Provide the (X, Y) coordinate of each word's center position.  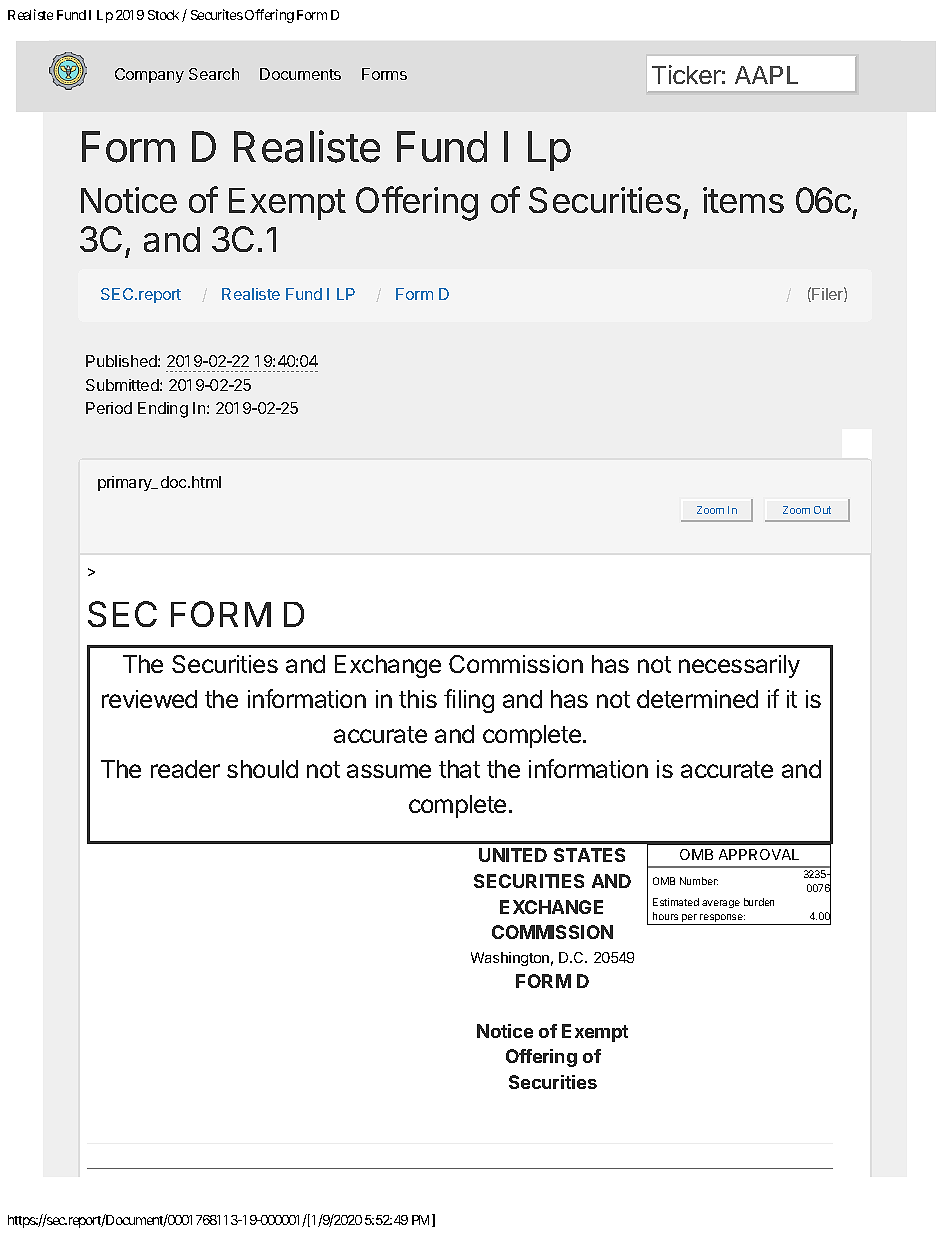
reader (185, 769)
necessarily (739, 666)
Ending (163, 410)
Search (214, 74)
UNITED (513, 855)
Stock (163, 15)
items (743, 200)
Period (109, 408)
